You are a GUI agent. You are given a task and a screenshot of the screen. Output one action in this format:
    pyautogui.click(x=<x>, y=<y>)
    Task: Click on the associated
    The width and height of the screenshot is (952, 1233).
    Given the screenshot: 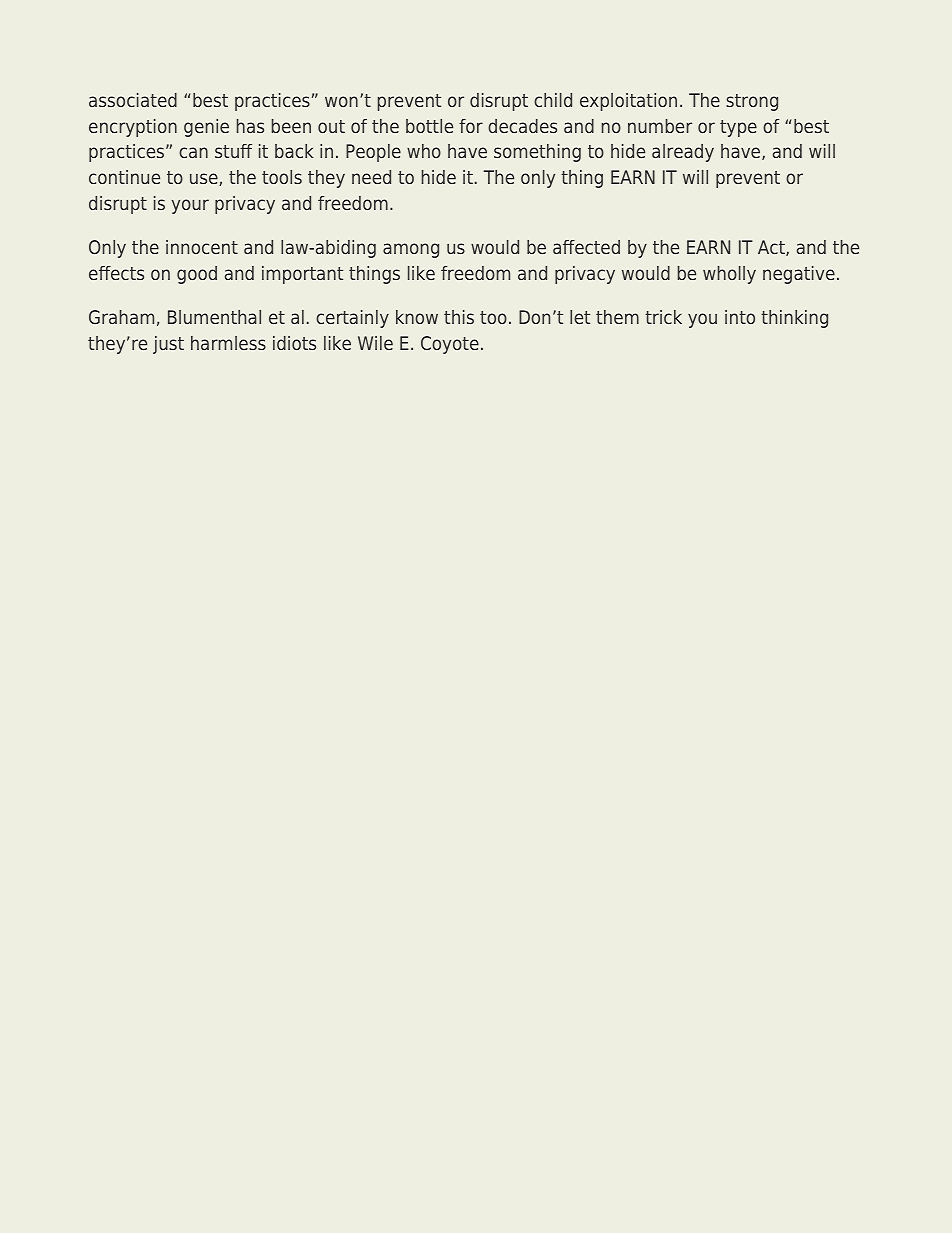 What is the action you would take?
    pyautogui.click(x=133, y=100)
